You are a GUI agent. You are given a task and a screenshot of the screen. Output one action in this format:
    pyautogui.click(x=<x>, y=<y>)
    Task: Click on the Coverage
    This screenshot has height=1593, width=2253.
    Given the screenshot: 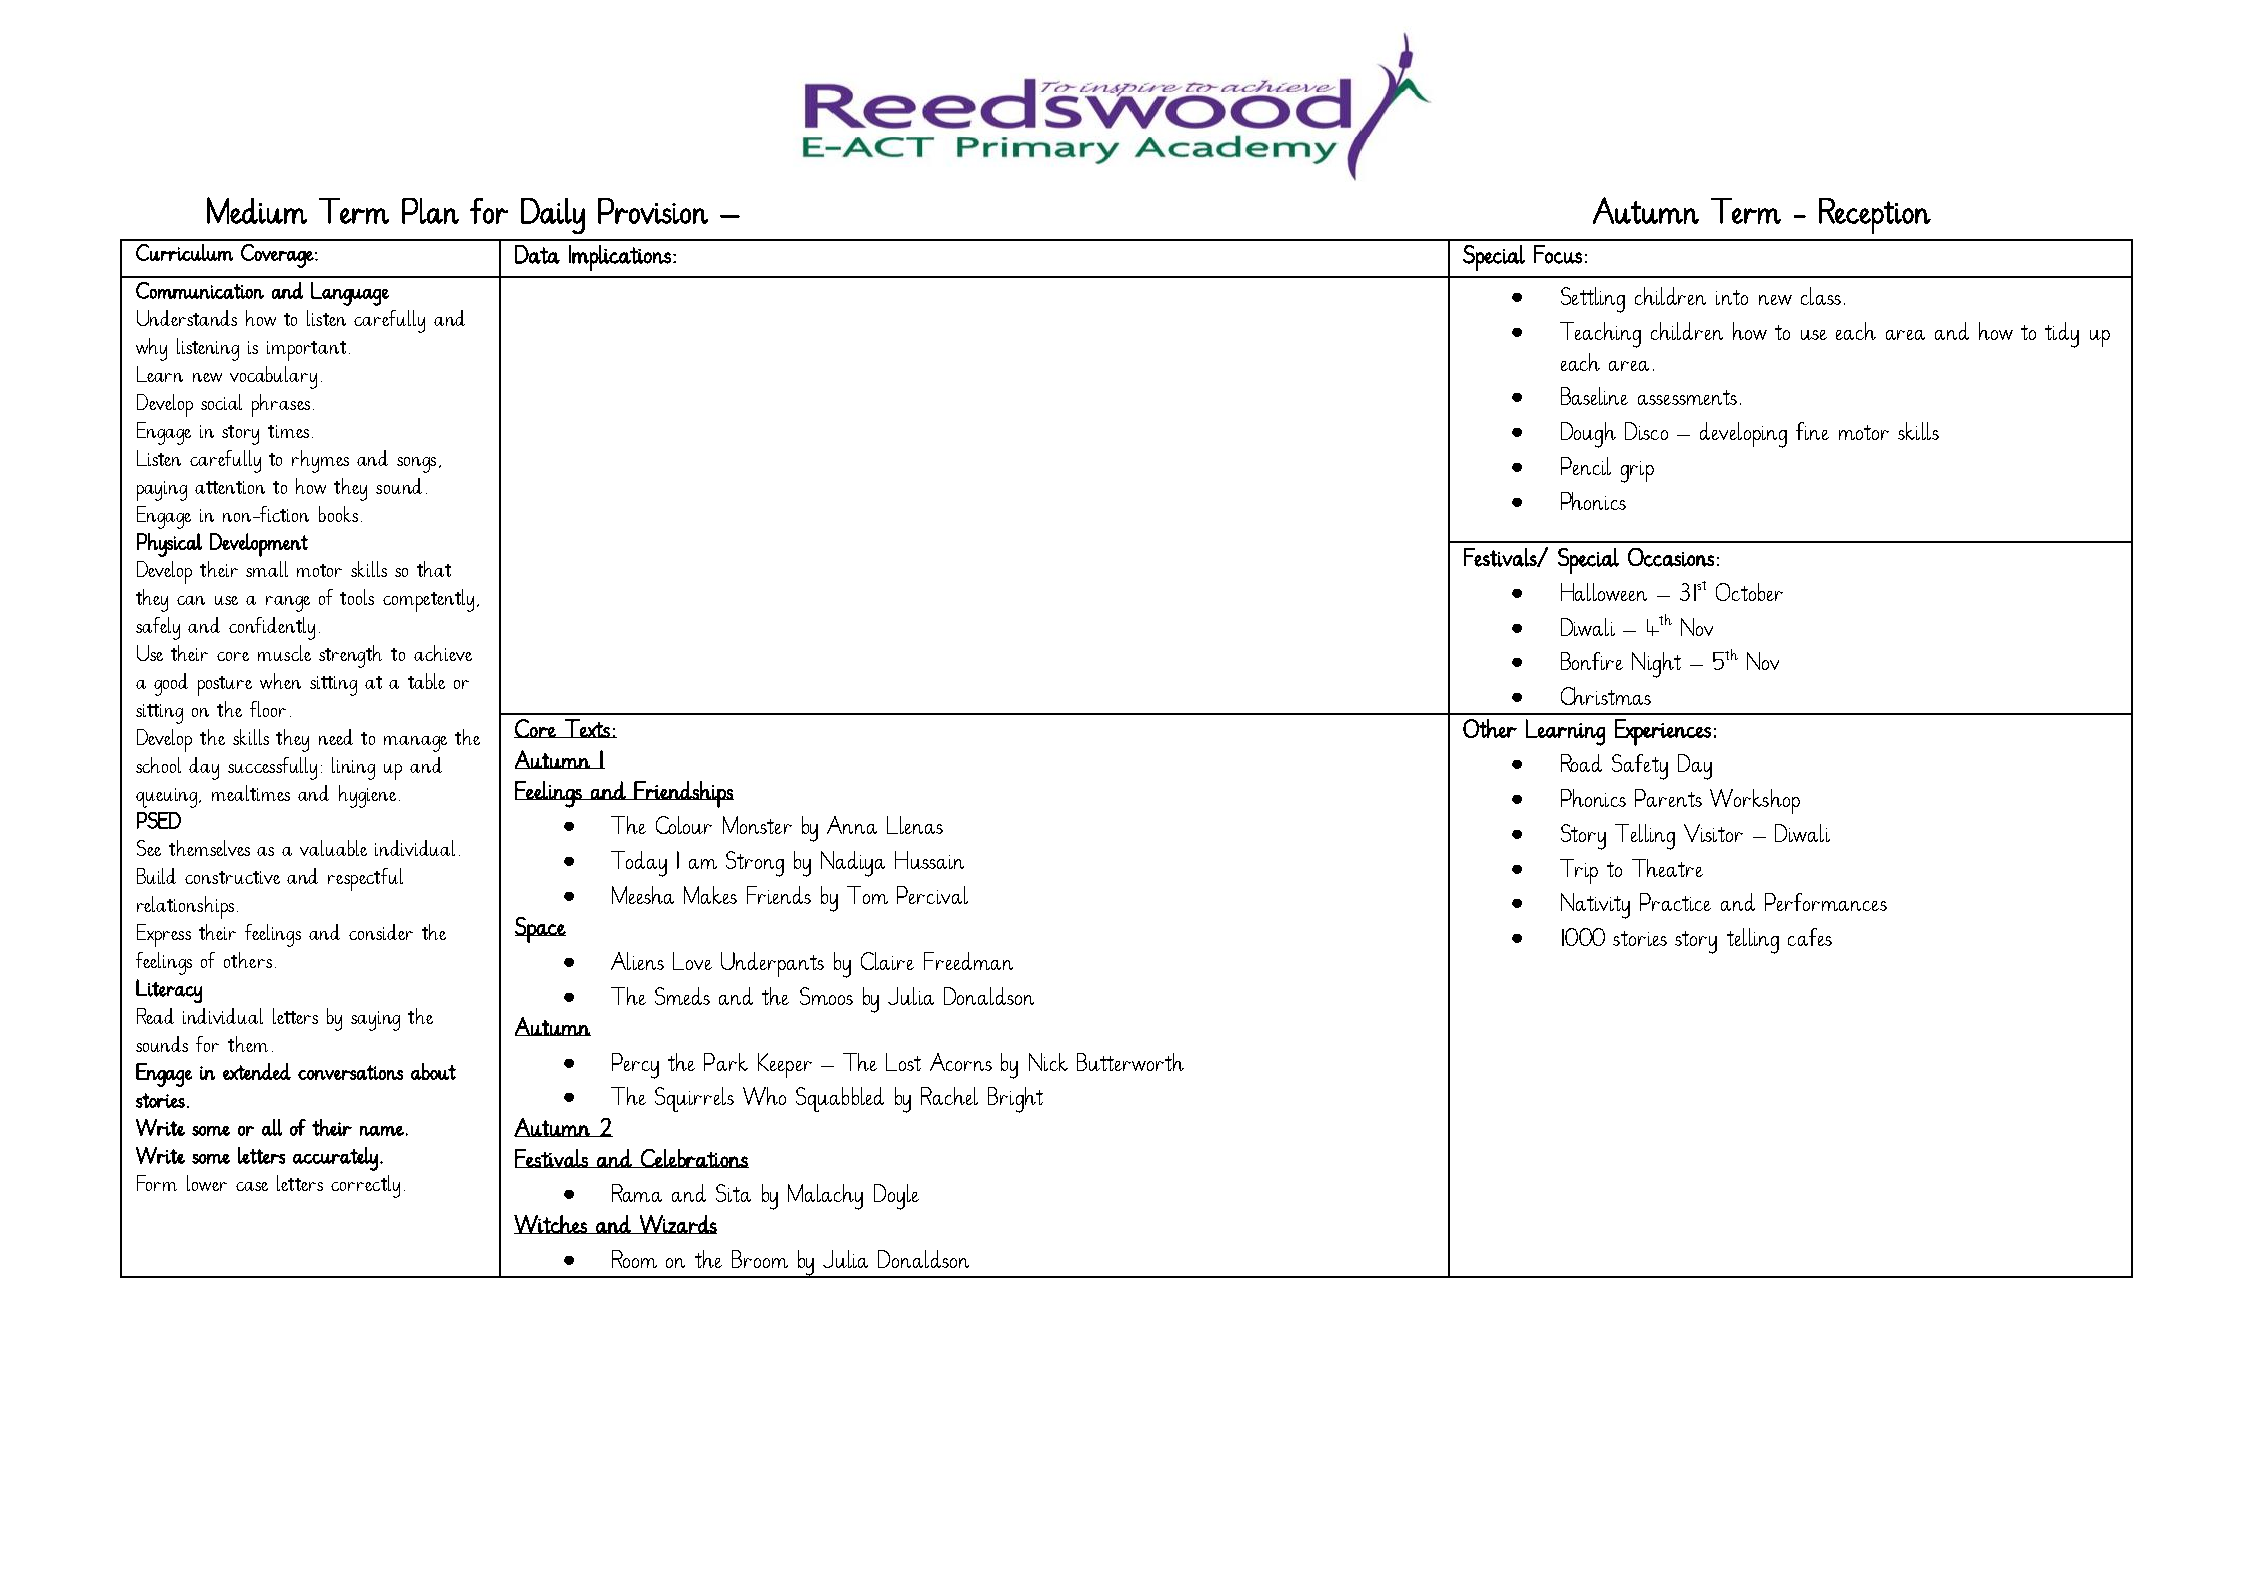 What is the action you would take?
    pyautogui.click(x=278, y=256)
